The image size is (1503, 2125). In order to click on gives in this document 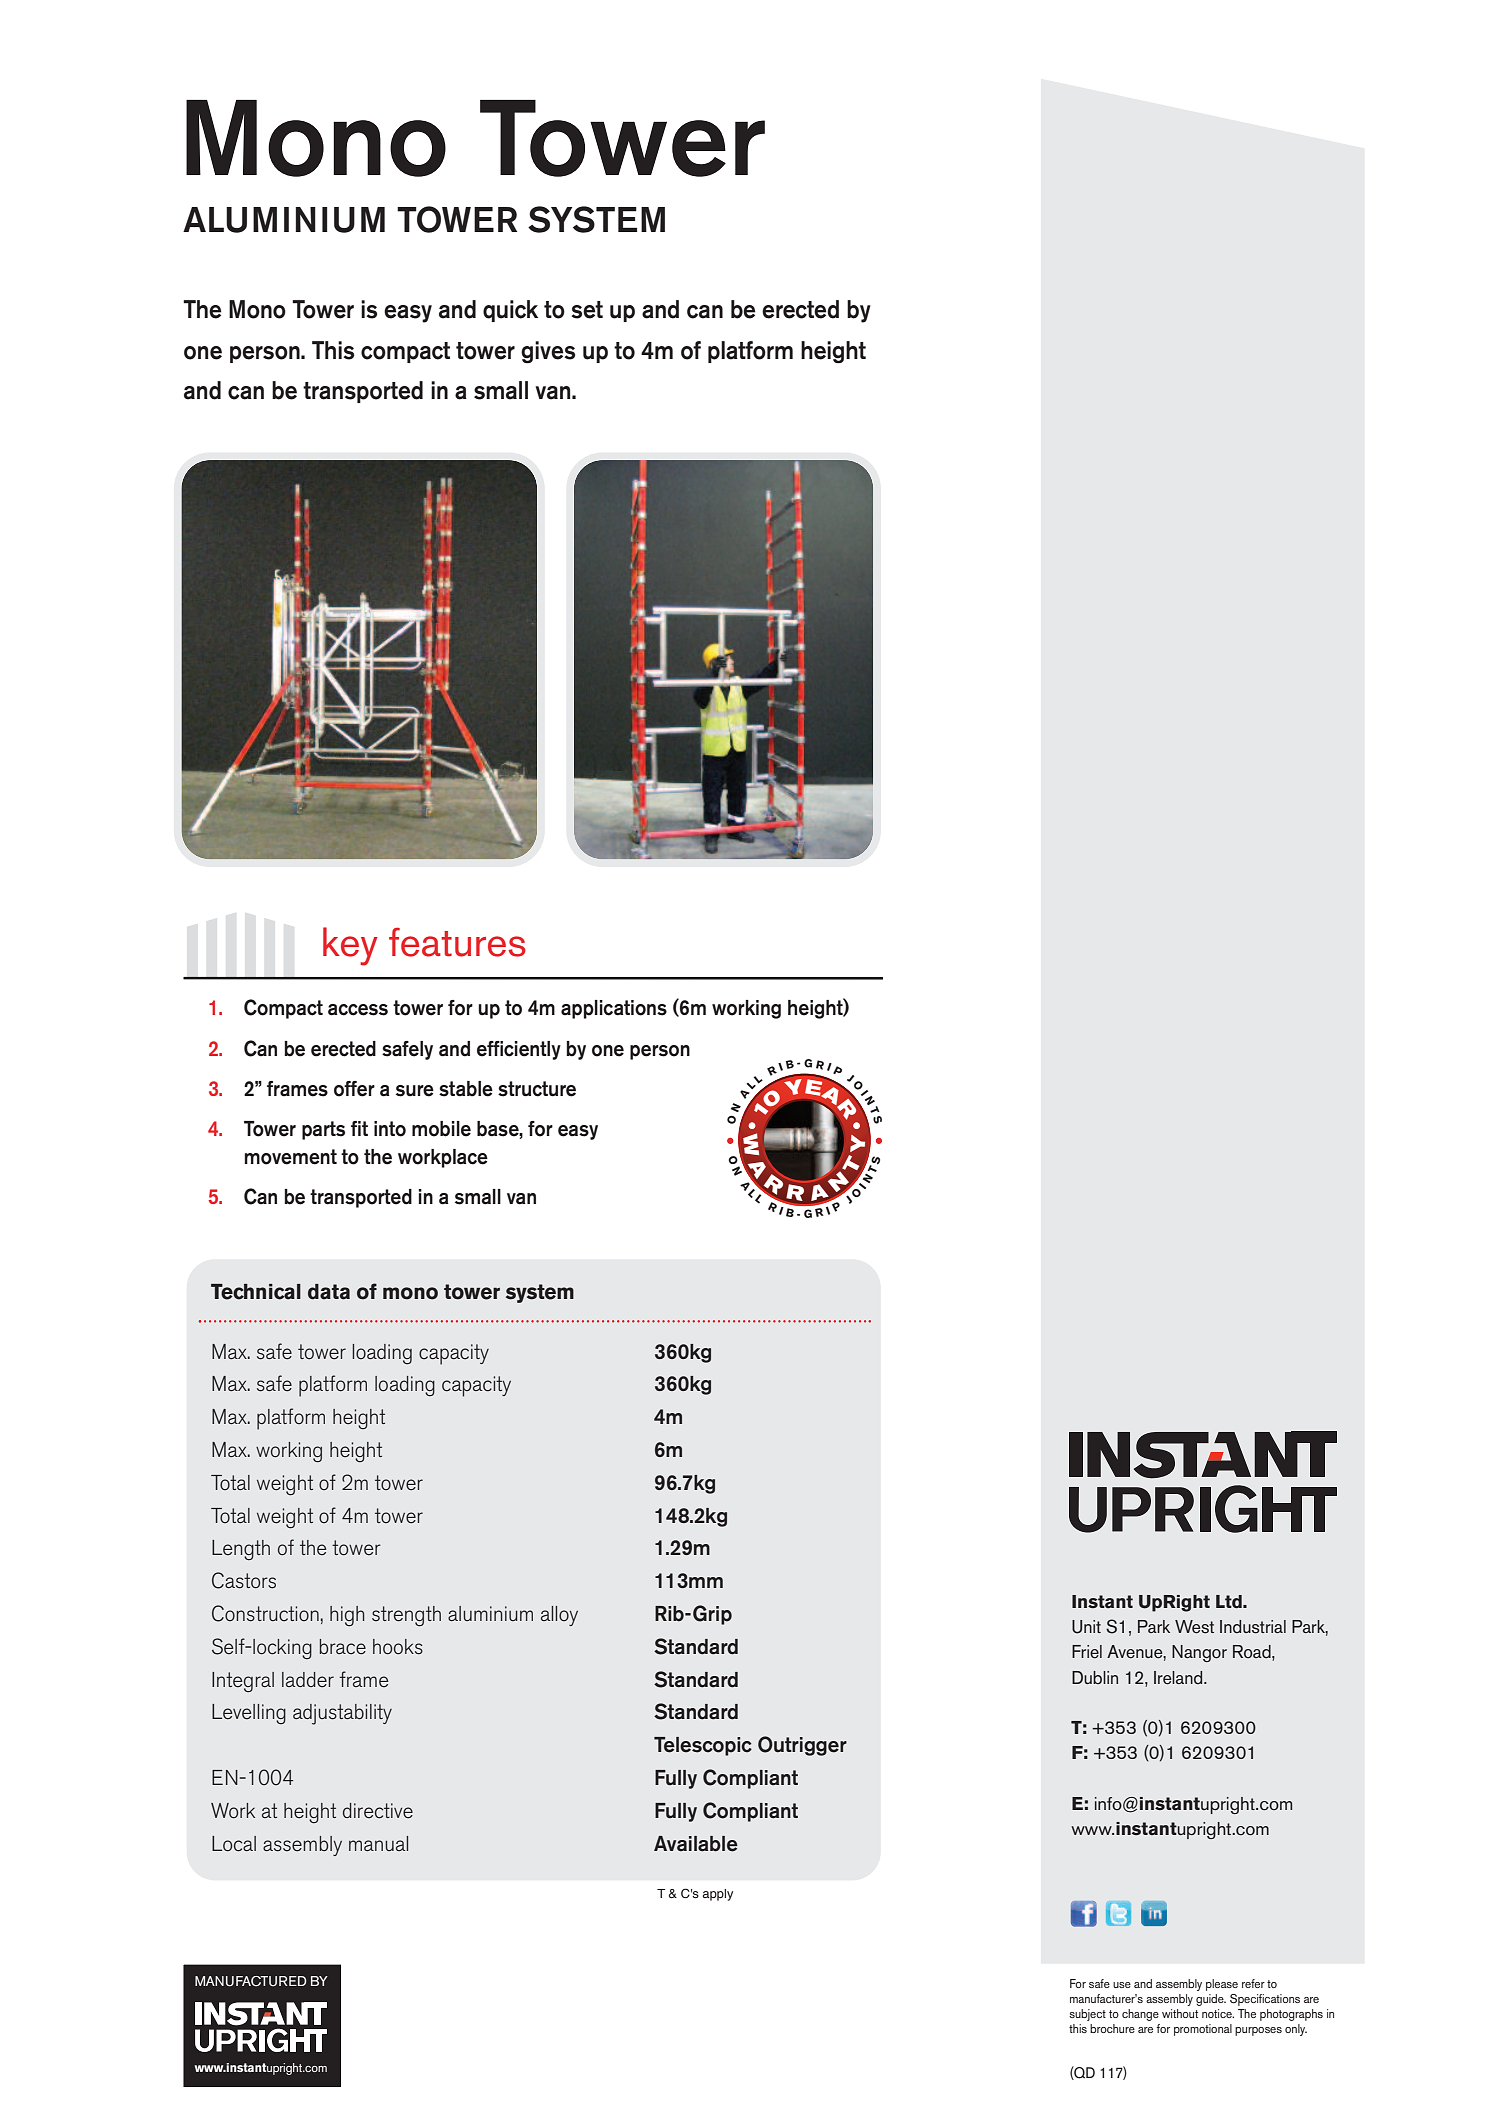, I will do `click(548, 352)`.
